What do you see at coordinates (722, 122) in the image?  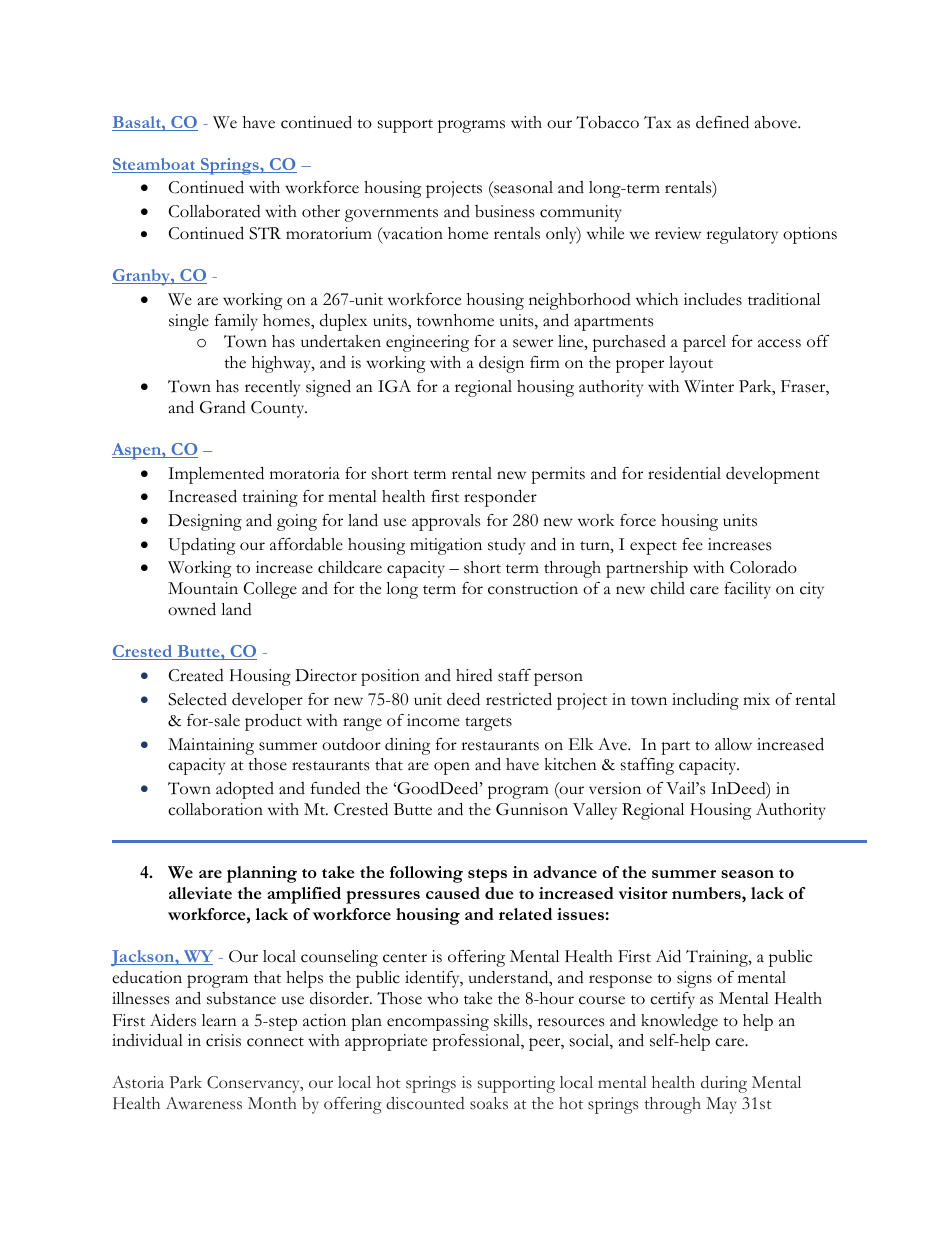 I see `defined` at bounding box center [722, 122].
